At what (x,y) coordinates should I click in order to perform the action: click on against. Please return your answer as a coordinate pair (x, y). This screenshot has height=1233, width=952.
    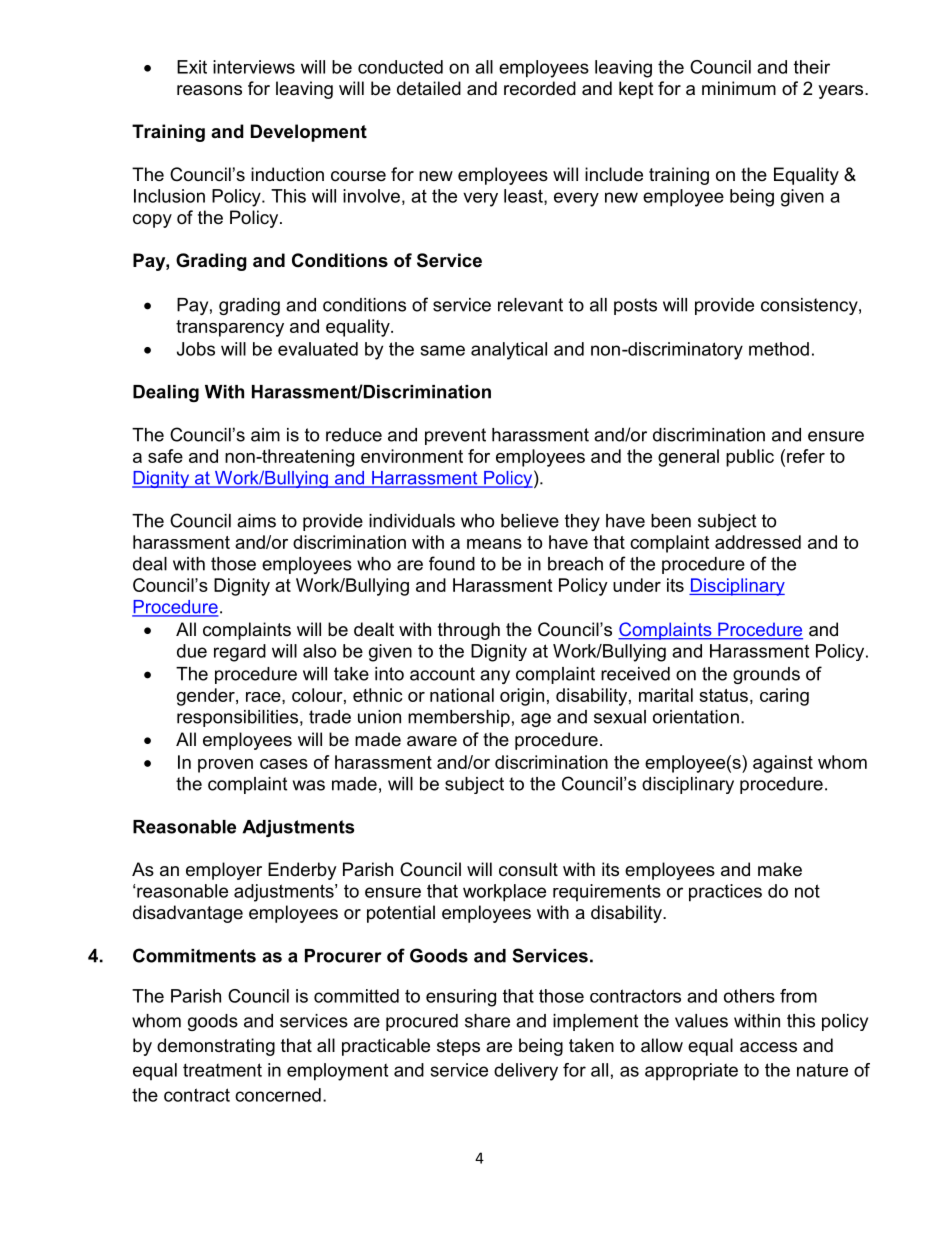
    Looking at the image, I should click on (783, 764).
